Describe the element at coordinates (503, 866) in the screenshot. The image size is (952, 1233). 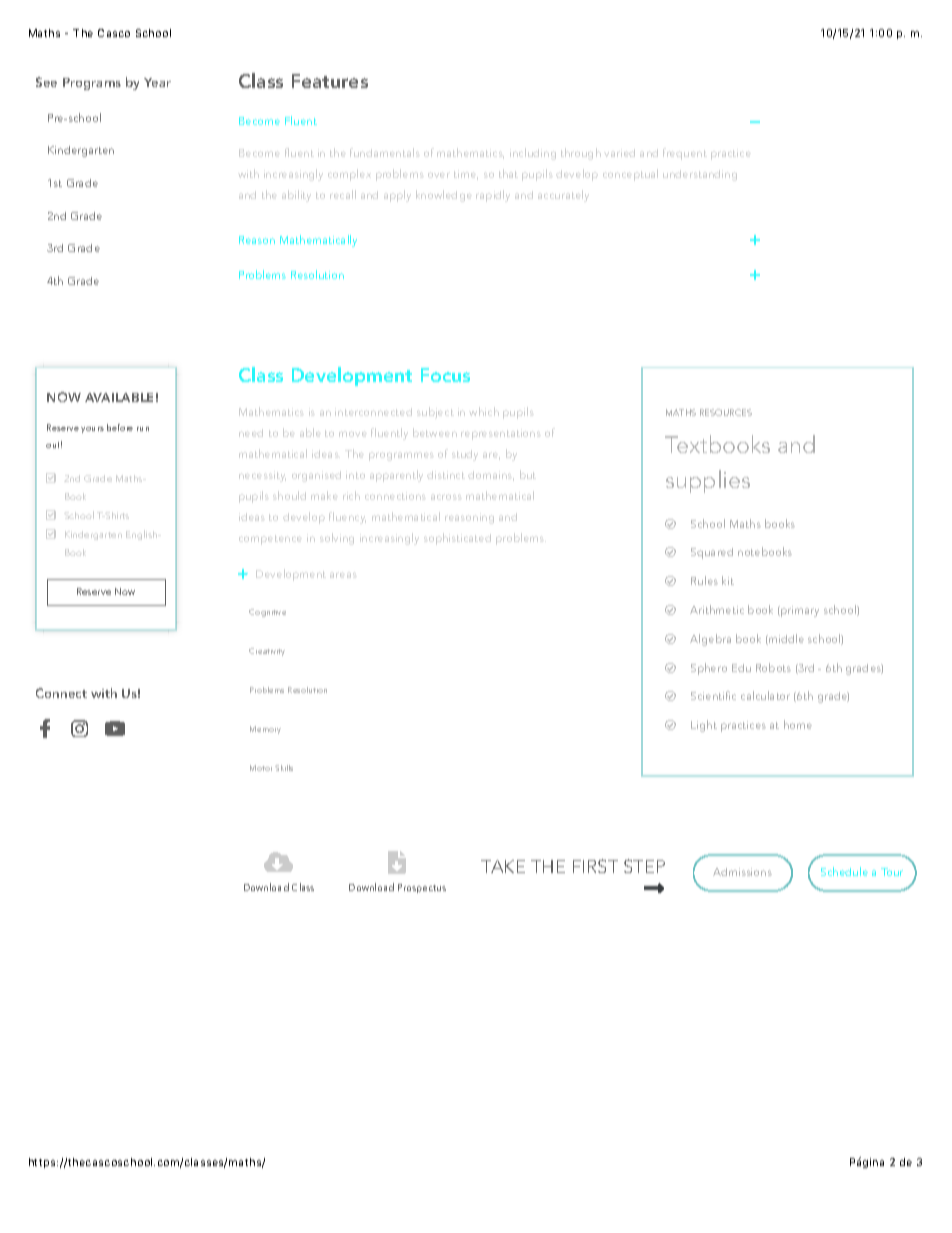
I see `TAKE` at that location.
